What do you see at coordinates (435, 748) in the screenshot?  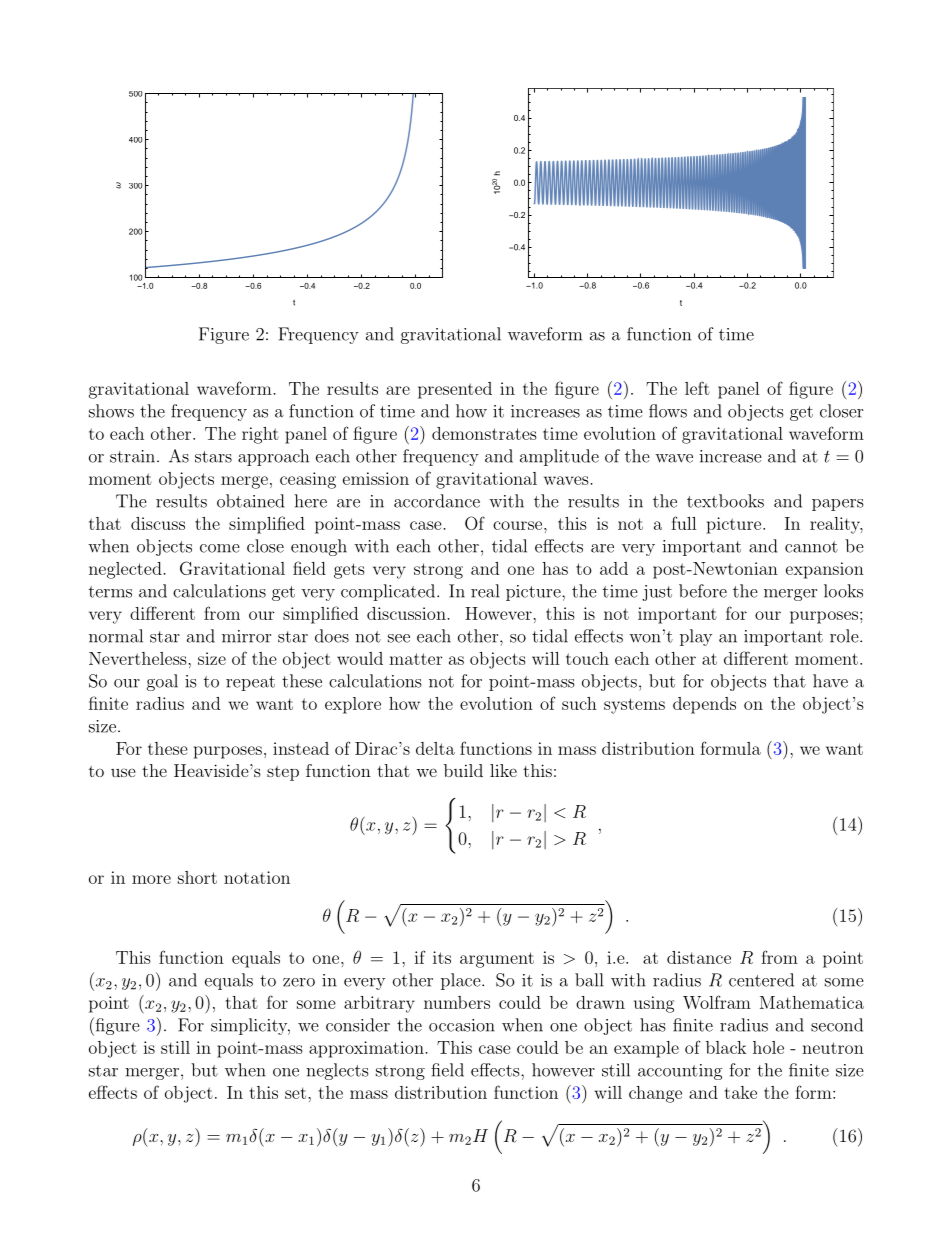 I see `delta` at bounding box center [435, 748].
